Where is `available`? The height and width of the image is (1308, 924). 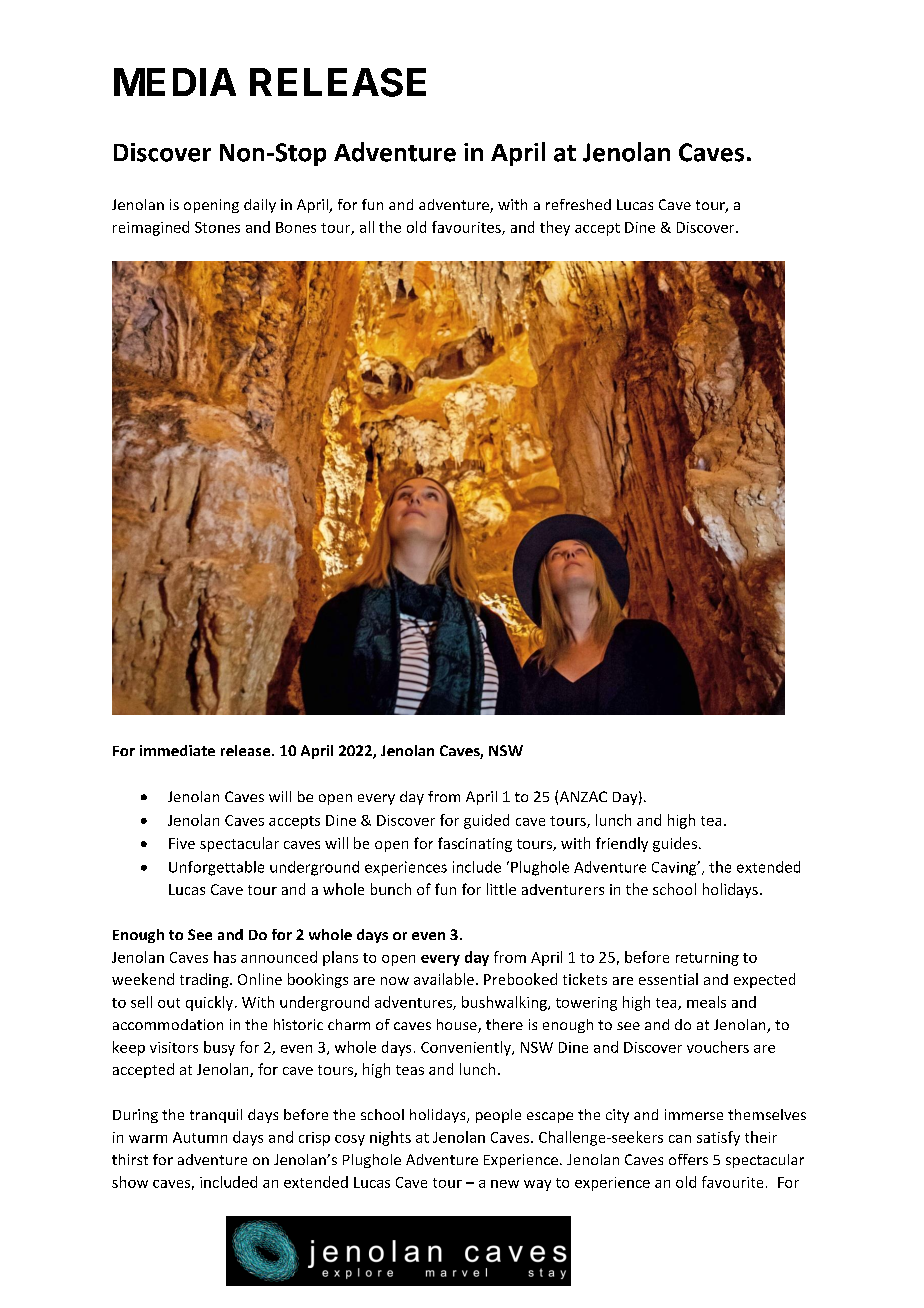
available is located at coordinates (444, 979).
